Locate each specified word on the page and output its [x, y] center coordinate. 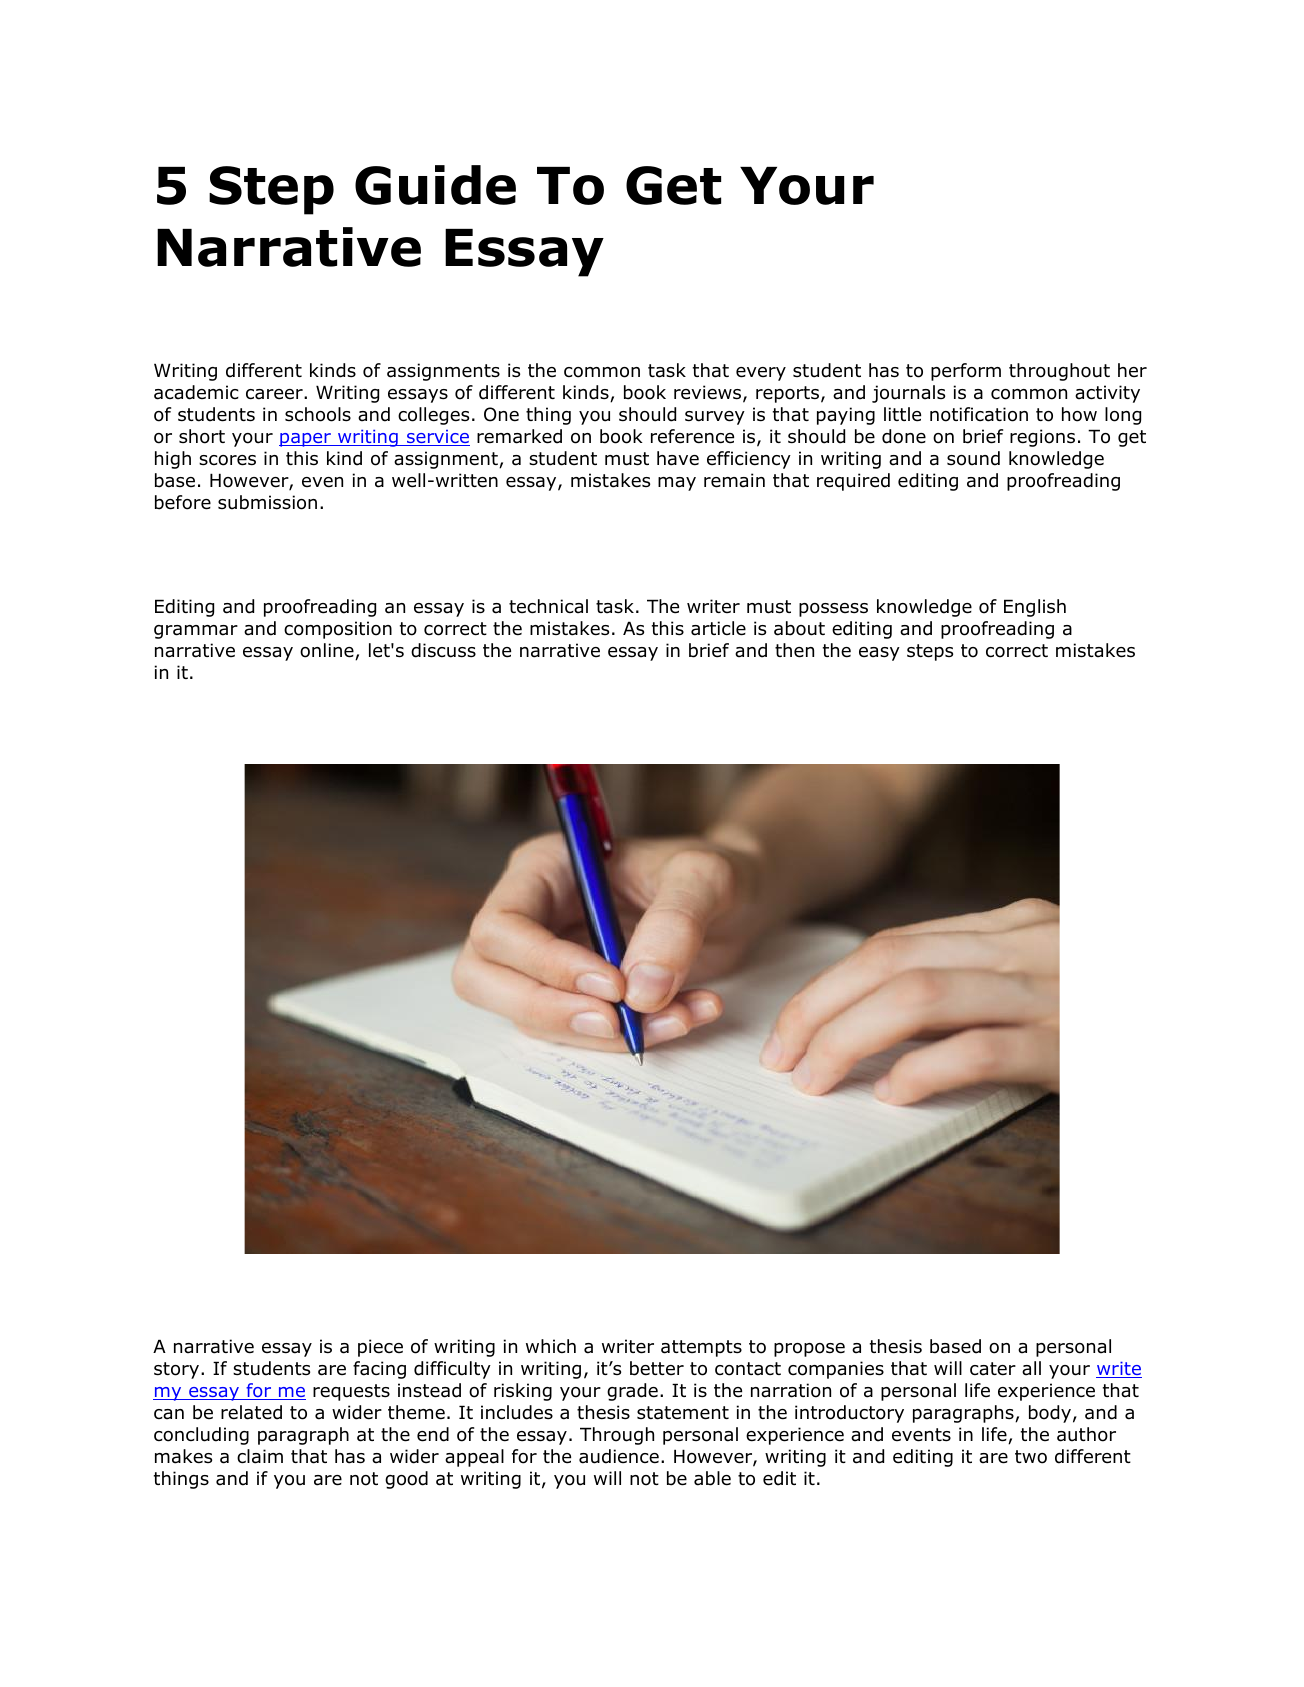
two [1031, 1457]
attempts [701, 1348]
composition [338, 630]
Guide [435, 185]
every [761, 374]
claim [260, 1456]
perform [966, 372]
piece [380, 1348]
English [1035, 608]
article [718, 628]
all [1031, 1368]
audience [619, 1456]
